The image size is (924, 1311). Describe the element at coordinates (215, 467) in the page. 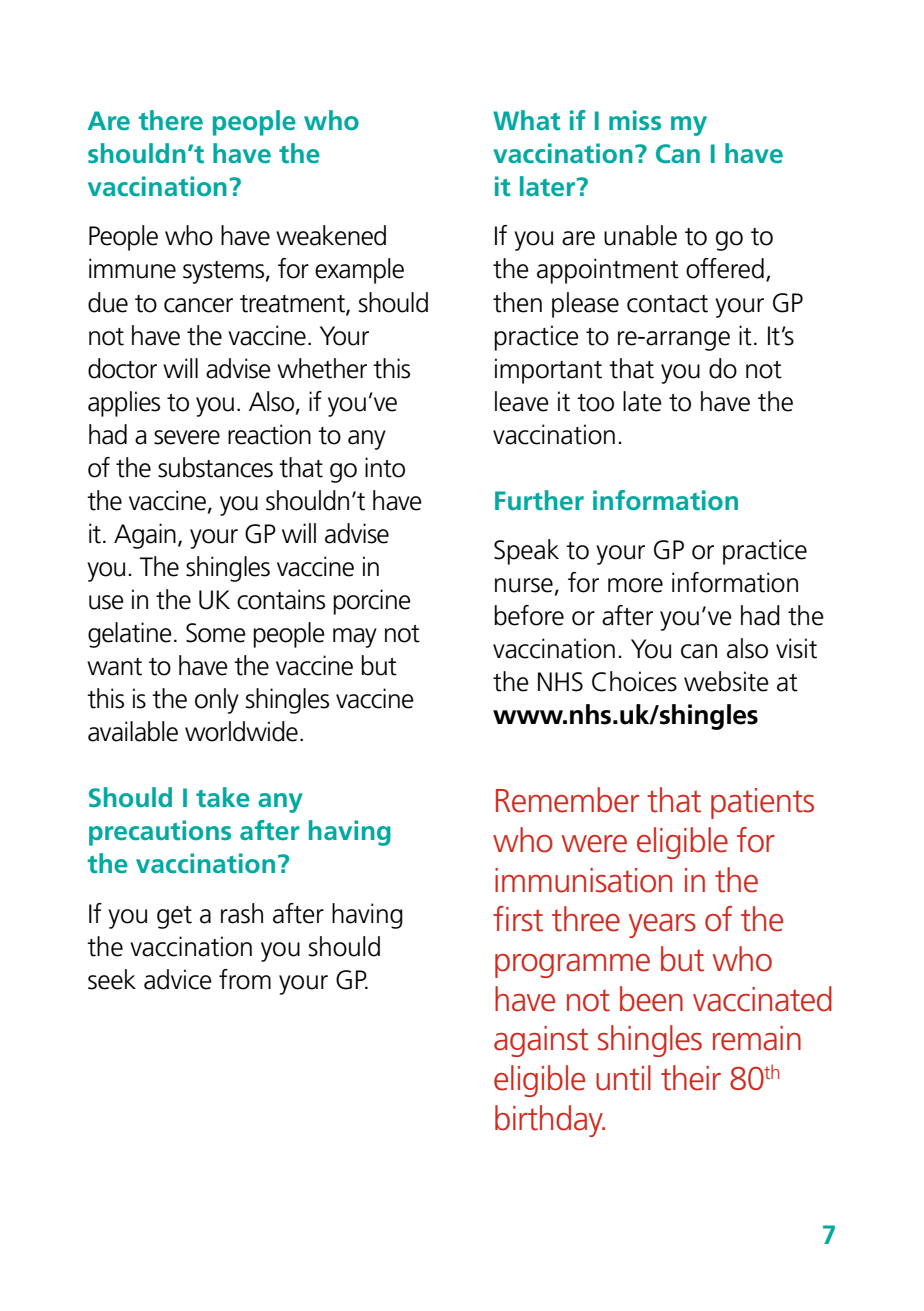

I see `substances` at that location.
